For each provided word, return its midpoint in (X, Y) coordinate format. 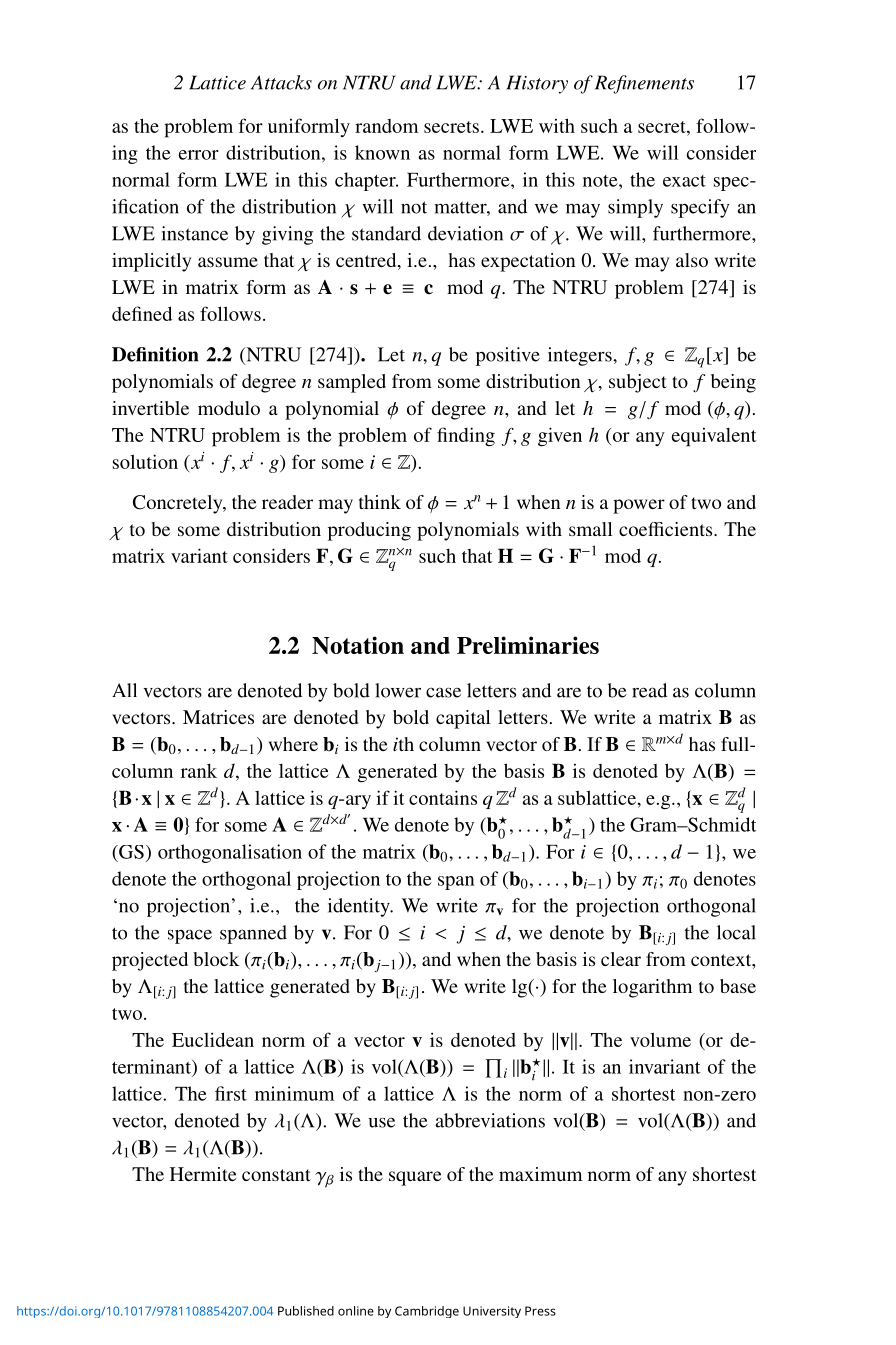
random (386, 126)
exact (684, 181)
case (443, 692)
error (199, 155)
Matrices (218, 717)
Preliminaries (528, 645)
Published (306, 1311)
